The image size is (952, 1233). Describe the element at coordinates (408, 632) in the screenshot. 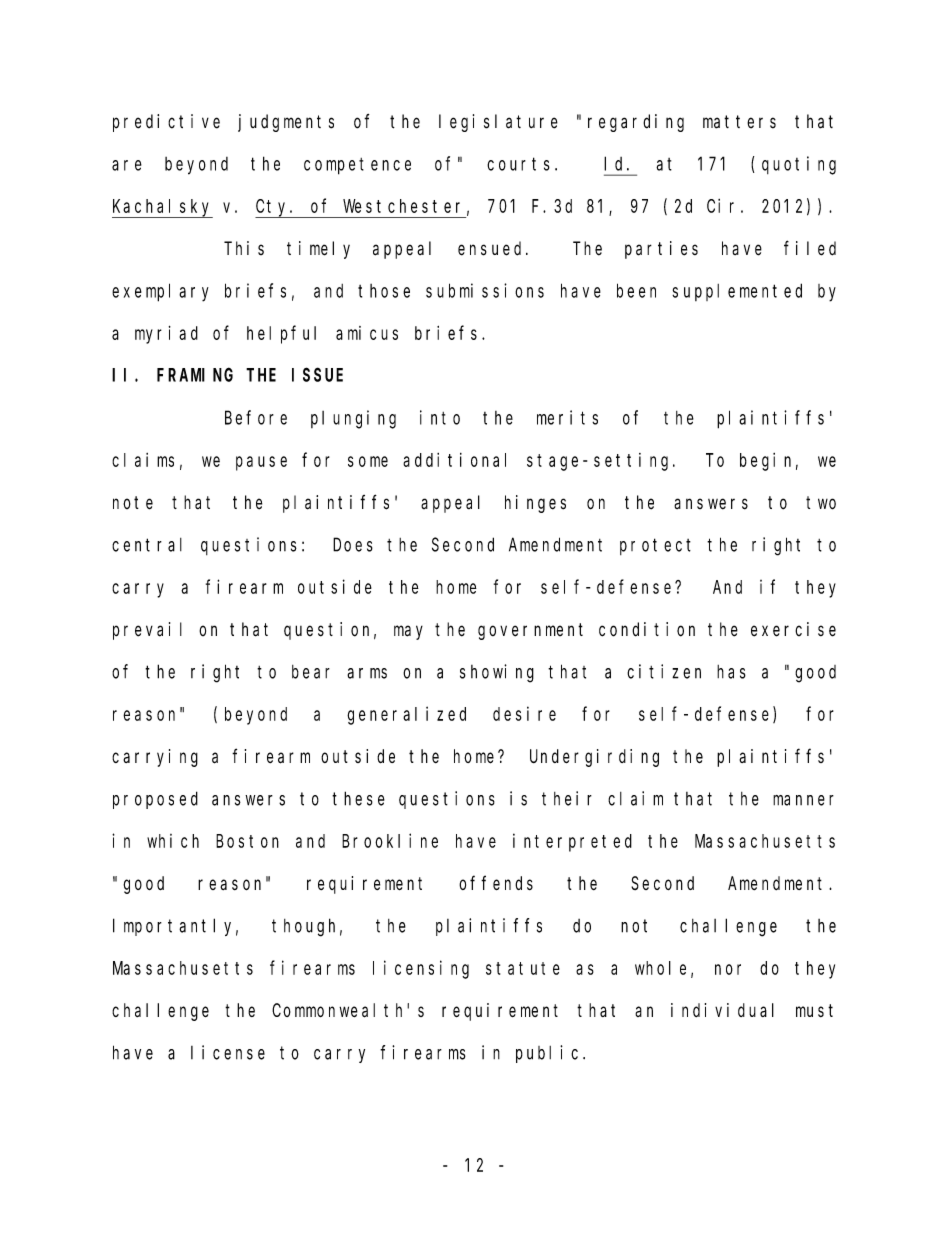

I see `may` at that location.
